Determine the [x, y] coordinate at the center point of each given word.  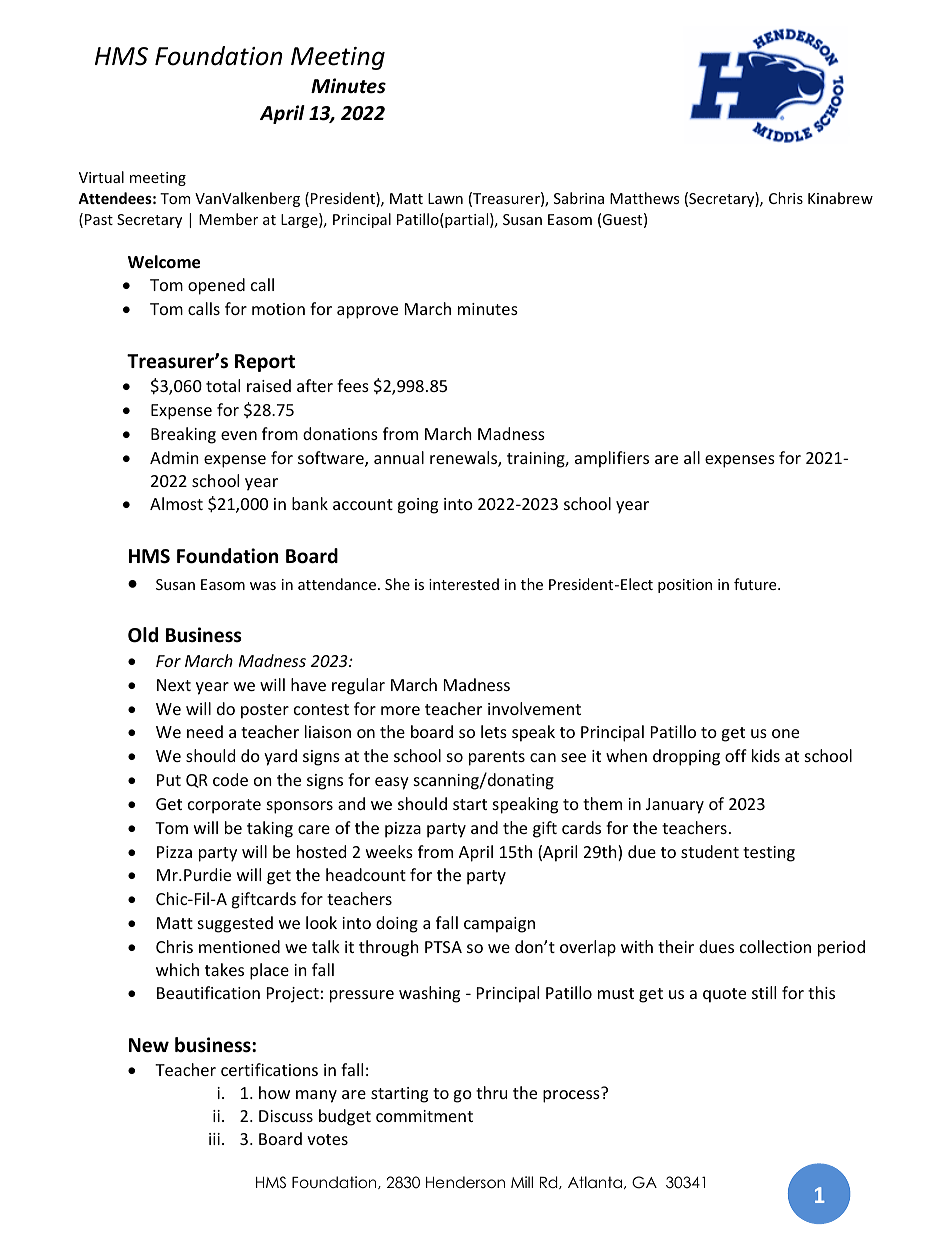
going [417, 506]
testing [769, 854]
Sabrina [579, 198]
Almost [176, 503]
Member [228, 219]
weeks [389, 851]
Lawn [445, 198]
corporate [224, 806]
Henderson [465, 1182]
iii [214, 1139]
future [756, 584]
